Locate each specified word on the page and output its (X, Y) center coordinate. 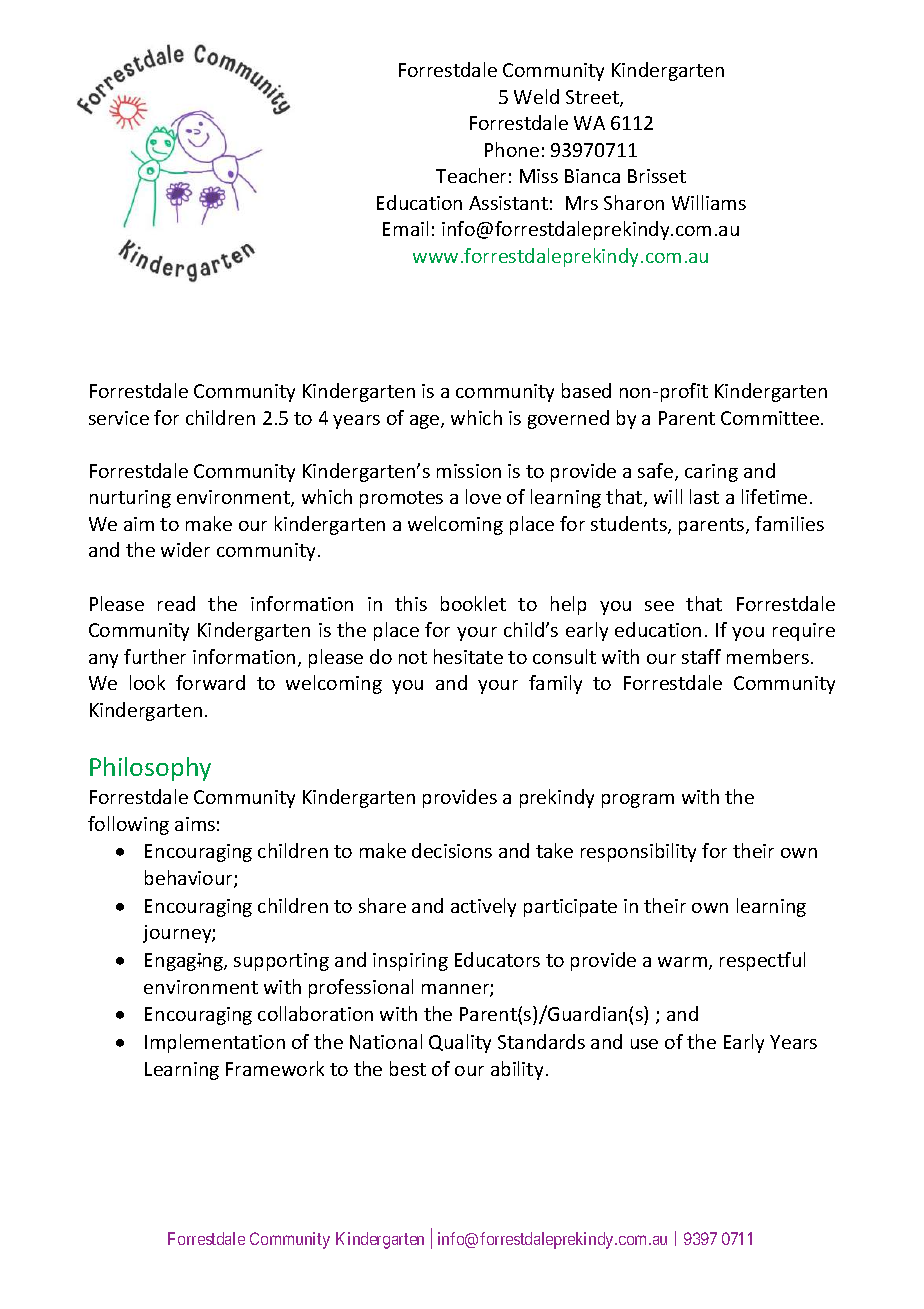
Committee (770, 418)
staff (701, 656)
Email (405, 228)
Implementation (215, 1043)
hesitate (468, 656)
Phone (512, 149)
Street (593, 98)
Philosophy (150, 769)
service (119, 418)
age (426, 422)
